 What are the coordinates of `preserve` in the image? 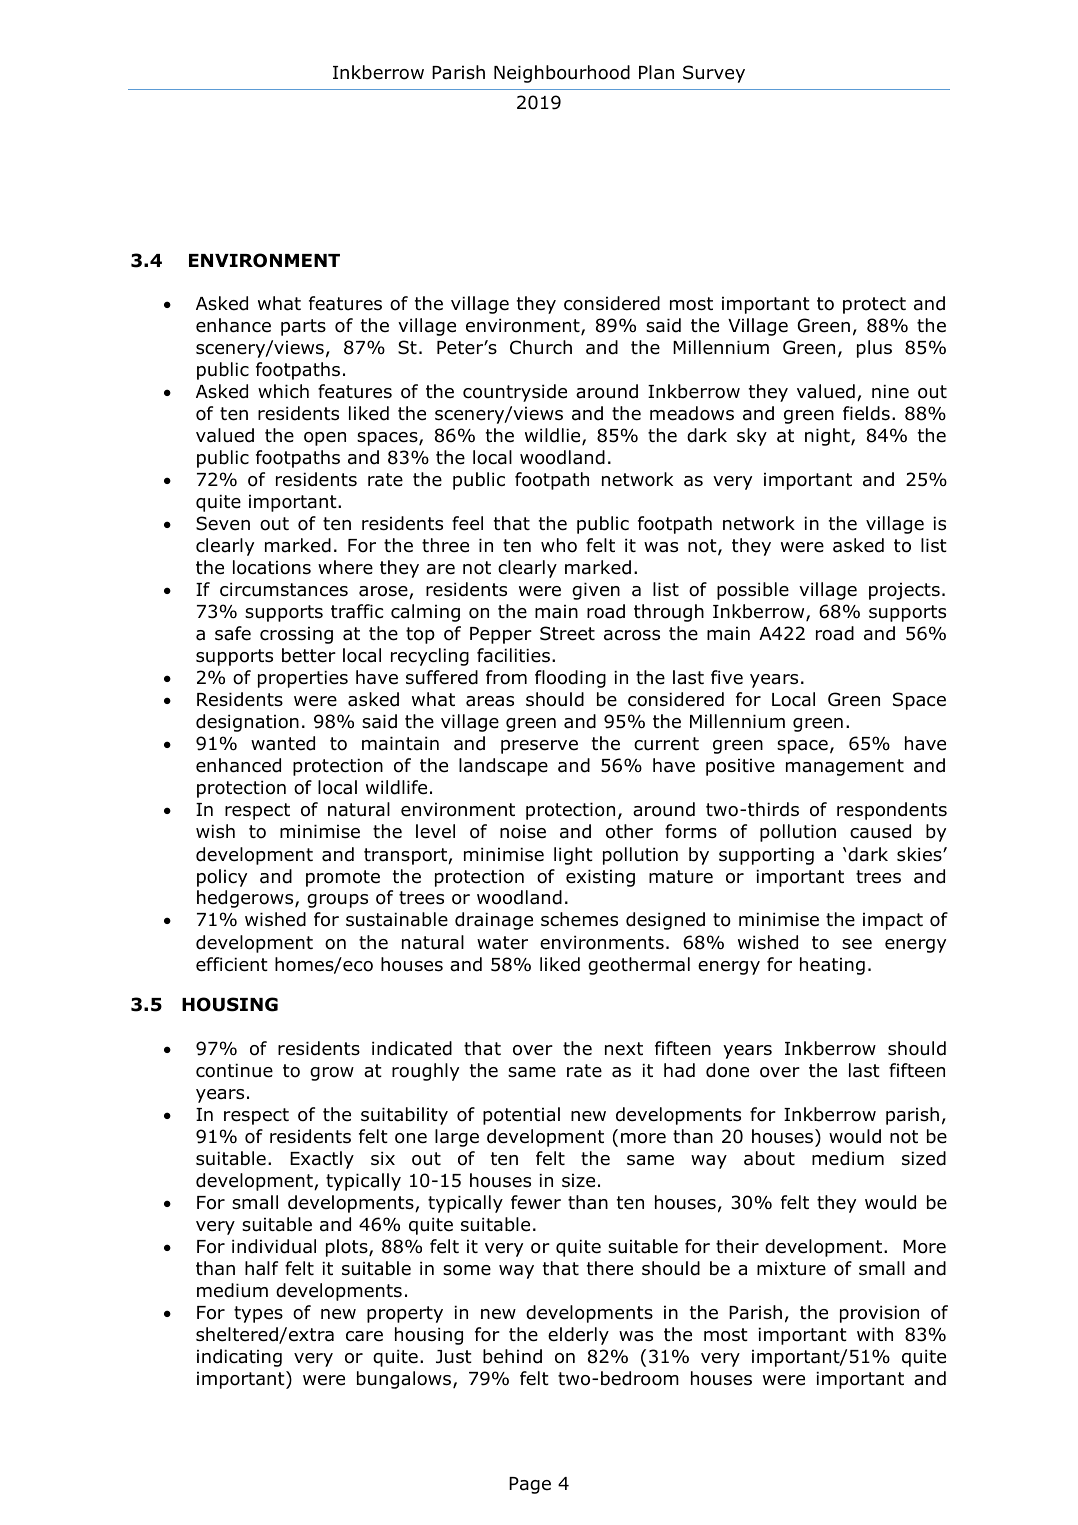 It's located at (539, 747).
